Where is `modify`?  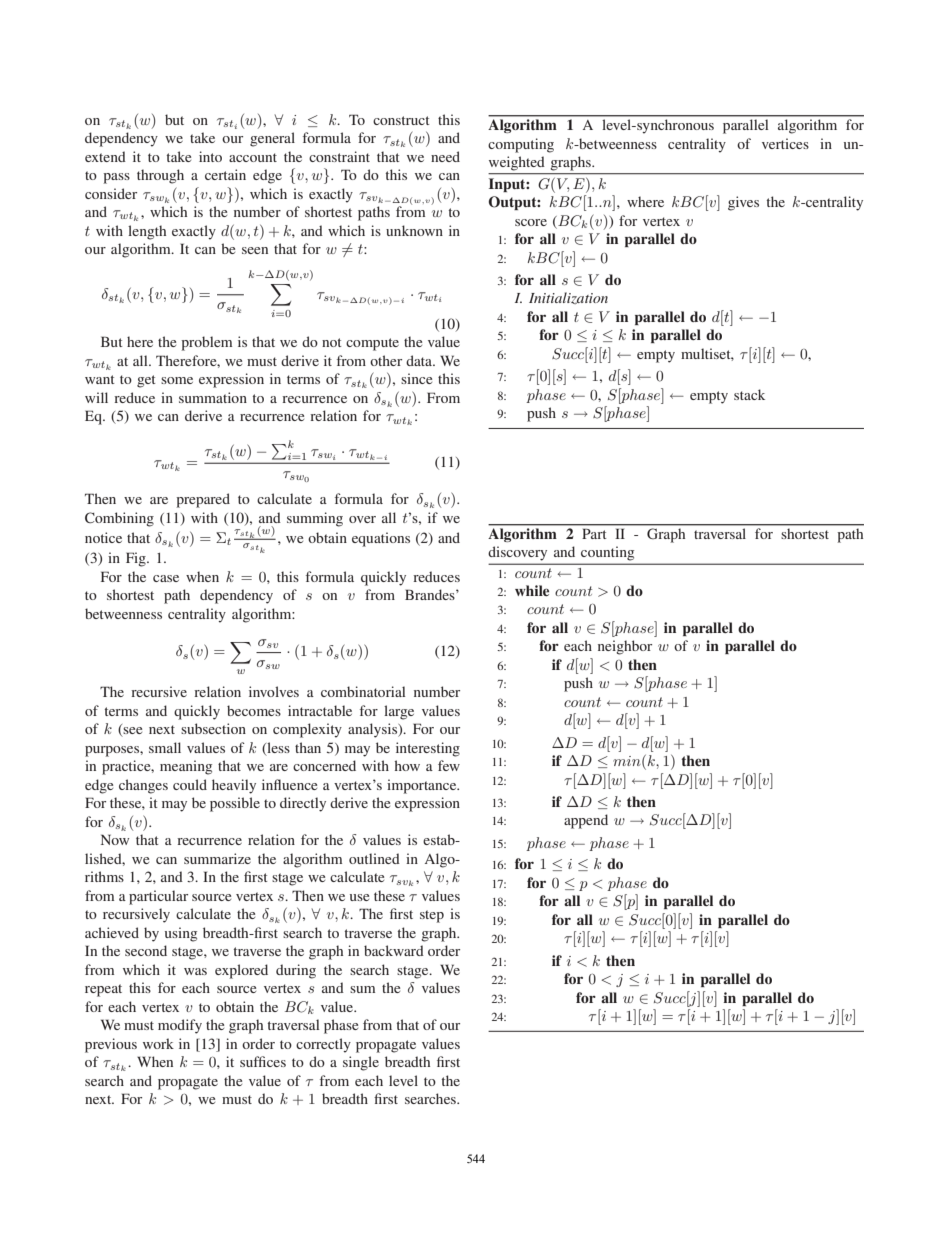 modify is located at coordinates (180, 1026).
